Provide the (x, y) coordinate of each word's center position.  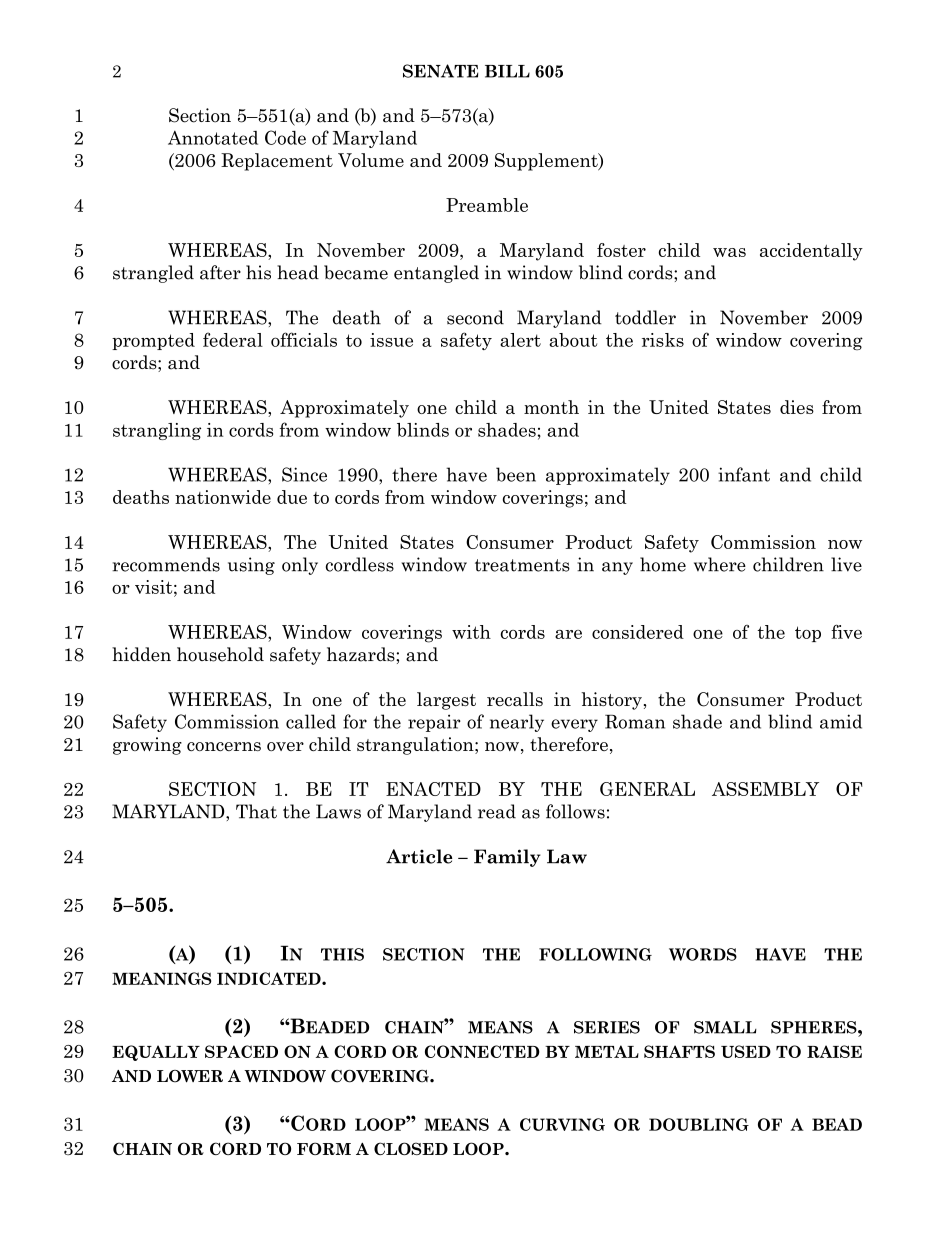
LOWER (190, 1076)
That (256, 811)
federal (233, 339)
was (729, 252)
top (808, 634)
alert (520, 340)
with (471, 632)
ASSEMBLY (765, 789)
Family (507, 858)
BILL (507, 71)
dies (797, 407)
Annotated (213, 138)
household (220, 654)
